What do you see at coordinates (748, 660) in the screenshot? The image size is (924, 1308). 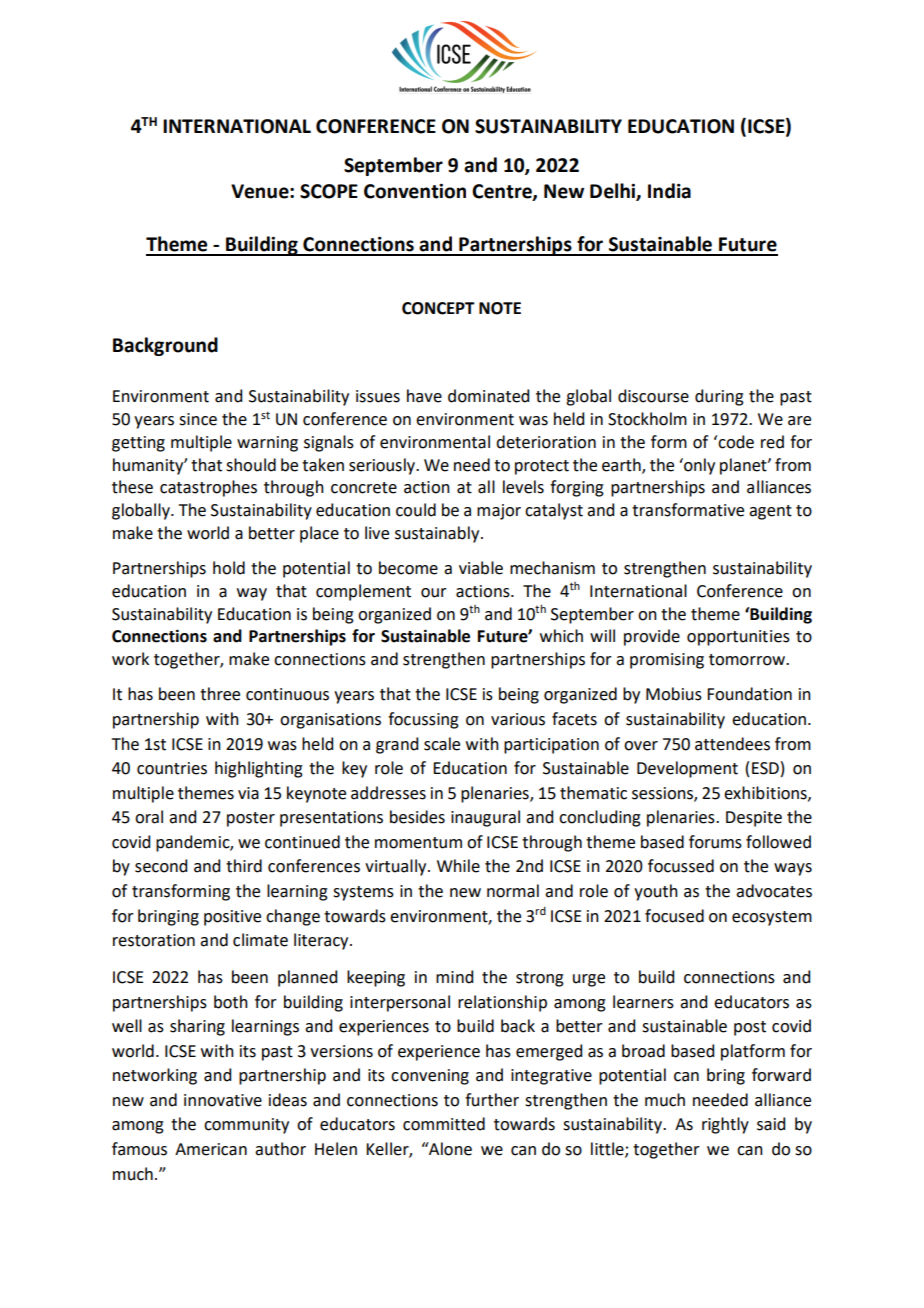 I see `tomorrow` at bounding box center [748, 660].
